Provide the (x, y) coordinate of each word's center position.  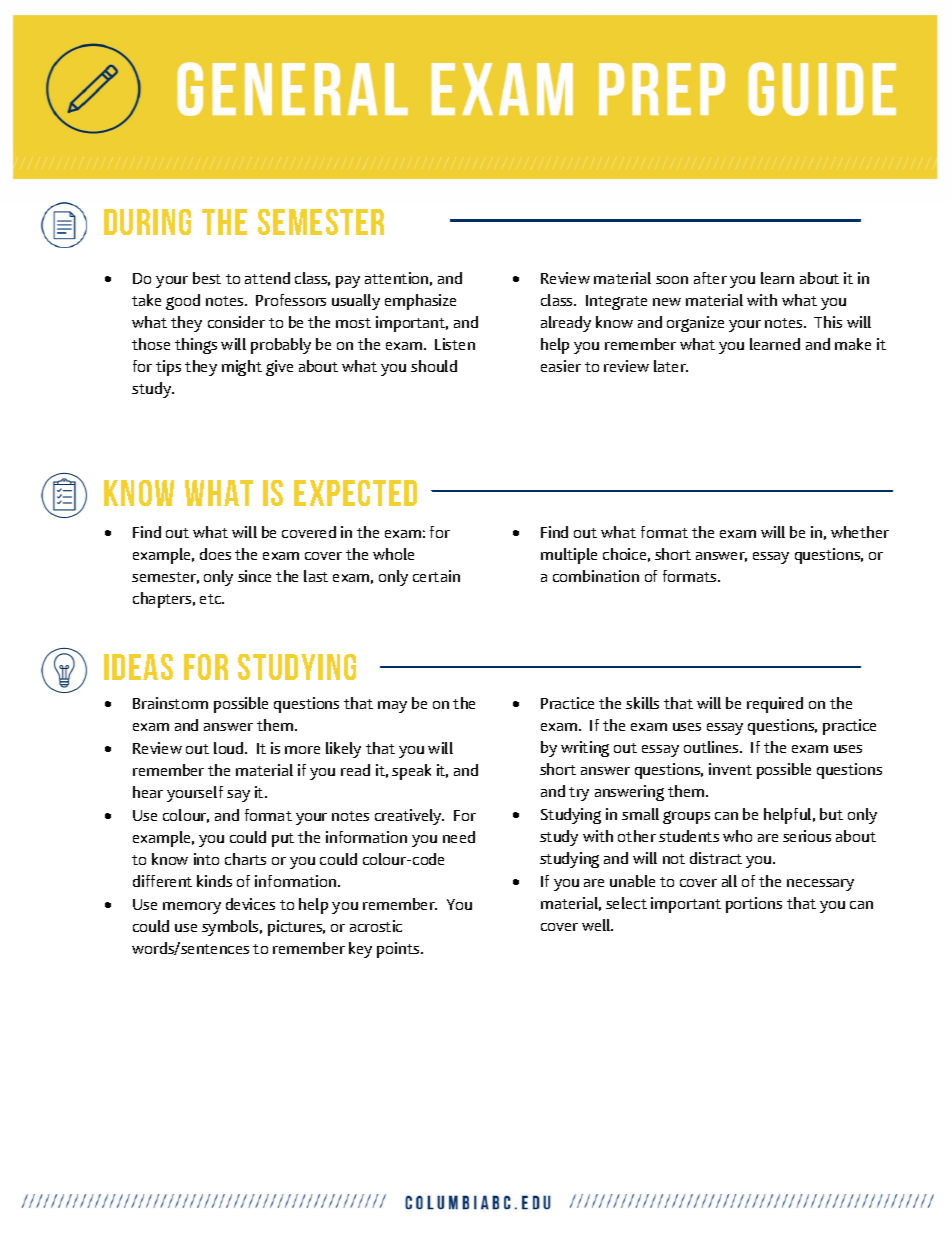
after (710, 278)
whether (860, 532)
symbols (232, 928)
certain (436, 576)
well (597, 925)
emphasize (420, 302)
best (207, 278)
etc (212, 599)
